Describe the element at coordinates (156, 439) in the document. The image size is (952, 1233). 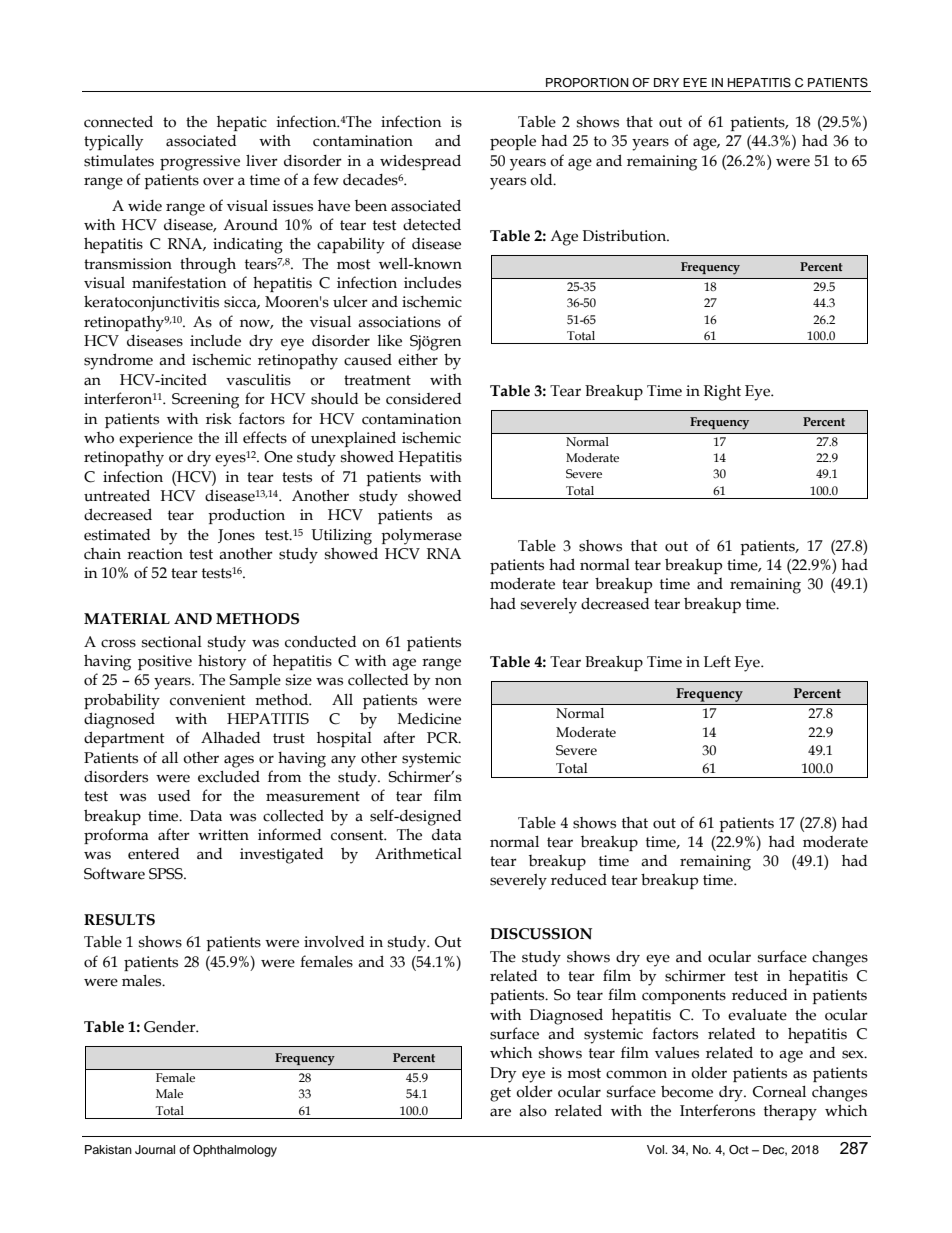
I see `experience` at that location.
